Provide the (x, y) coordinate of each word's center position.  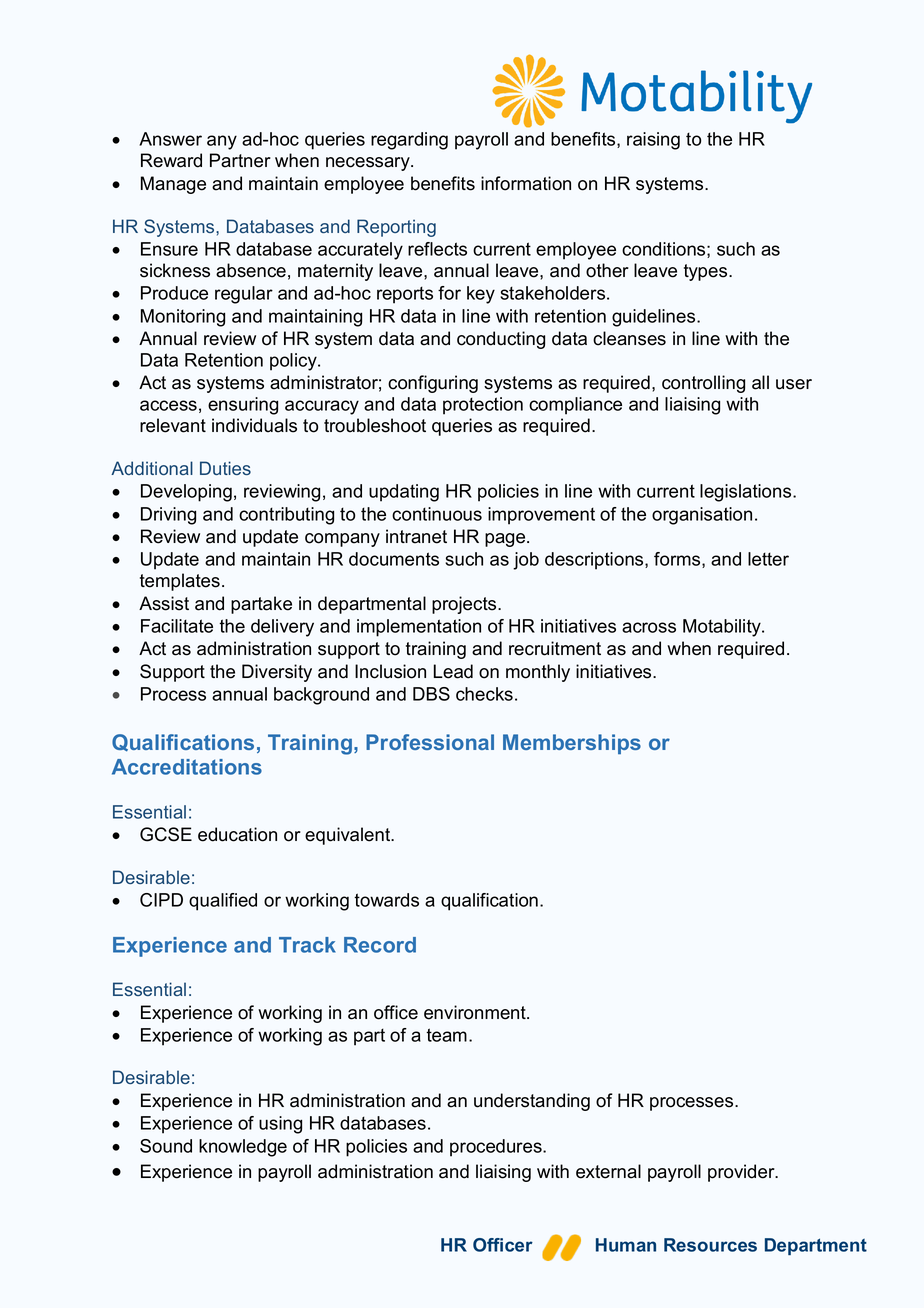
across (649, 627)
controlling (703, 384)
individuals (254, 425)
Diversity (277, 673)
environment (476, 1012)
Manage (173, 185)
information (526, 183)
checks (484, 694)
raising (653, 141)
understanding (532, 1102)
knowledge (243, 1148)
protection (483, 406)
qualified (223, 902)
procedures (497, 1148)
